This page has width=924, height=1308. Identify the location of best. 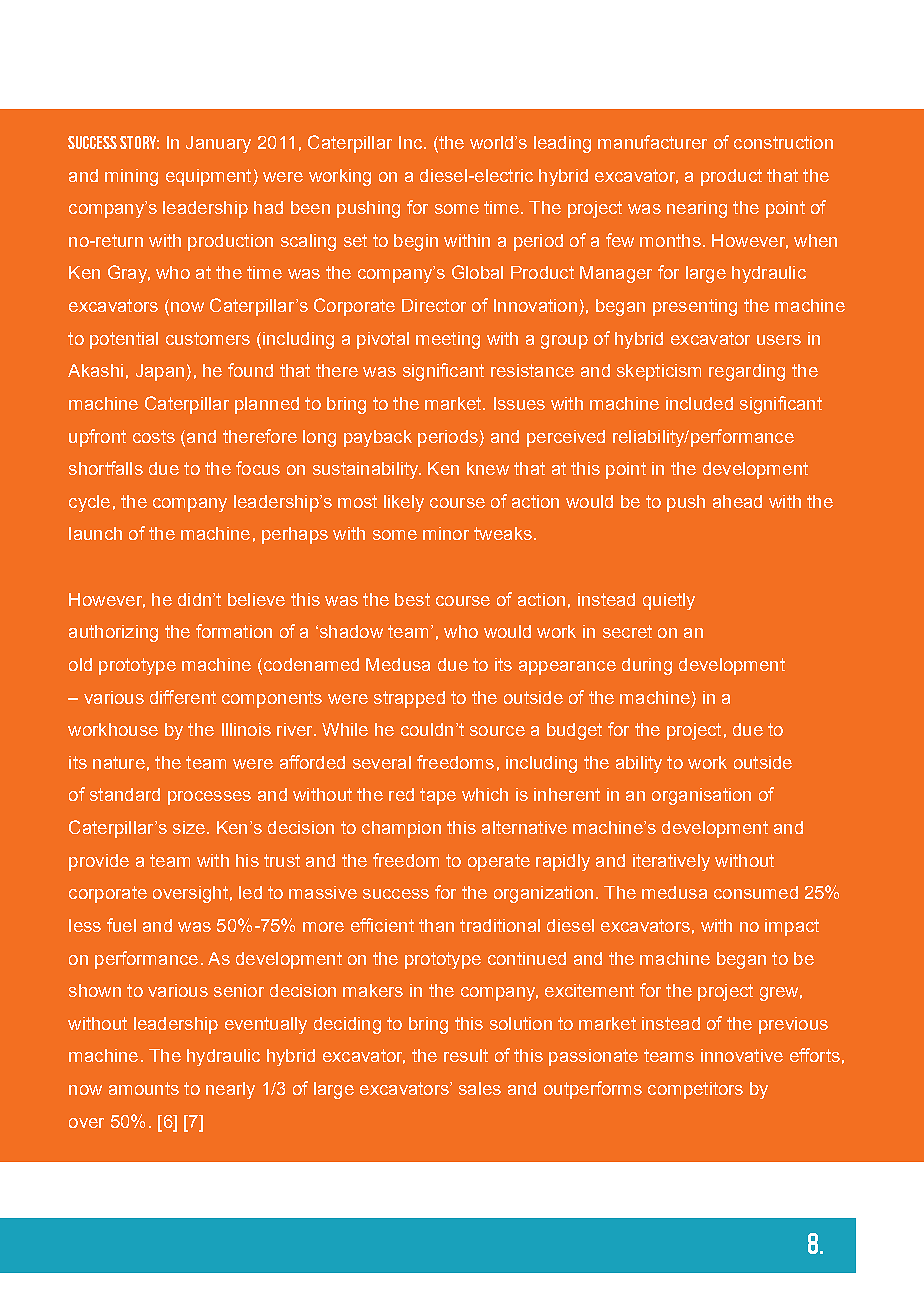
(412, 599).
